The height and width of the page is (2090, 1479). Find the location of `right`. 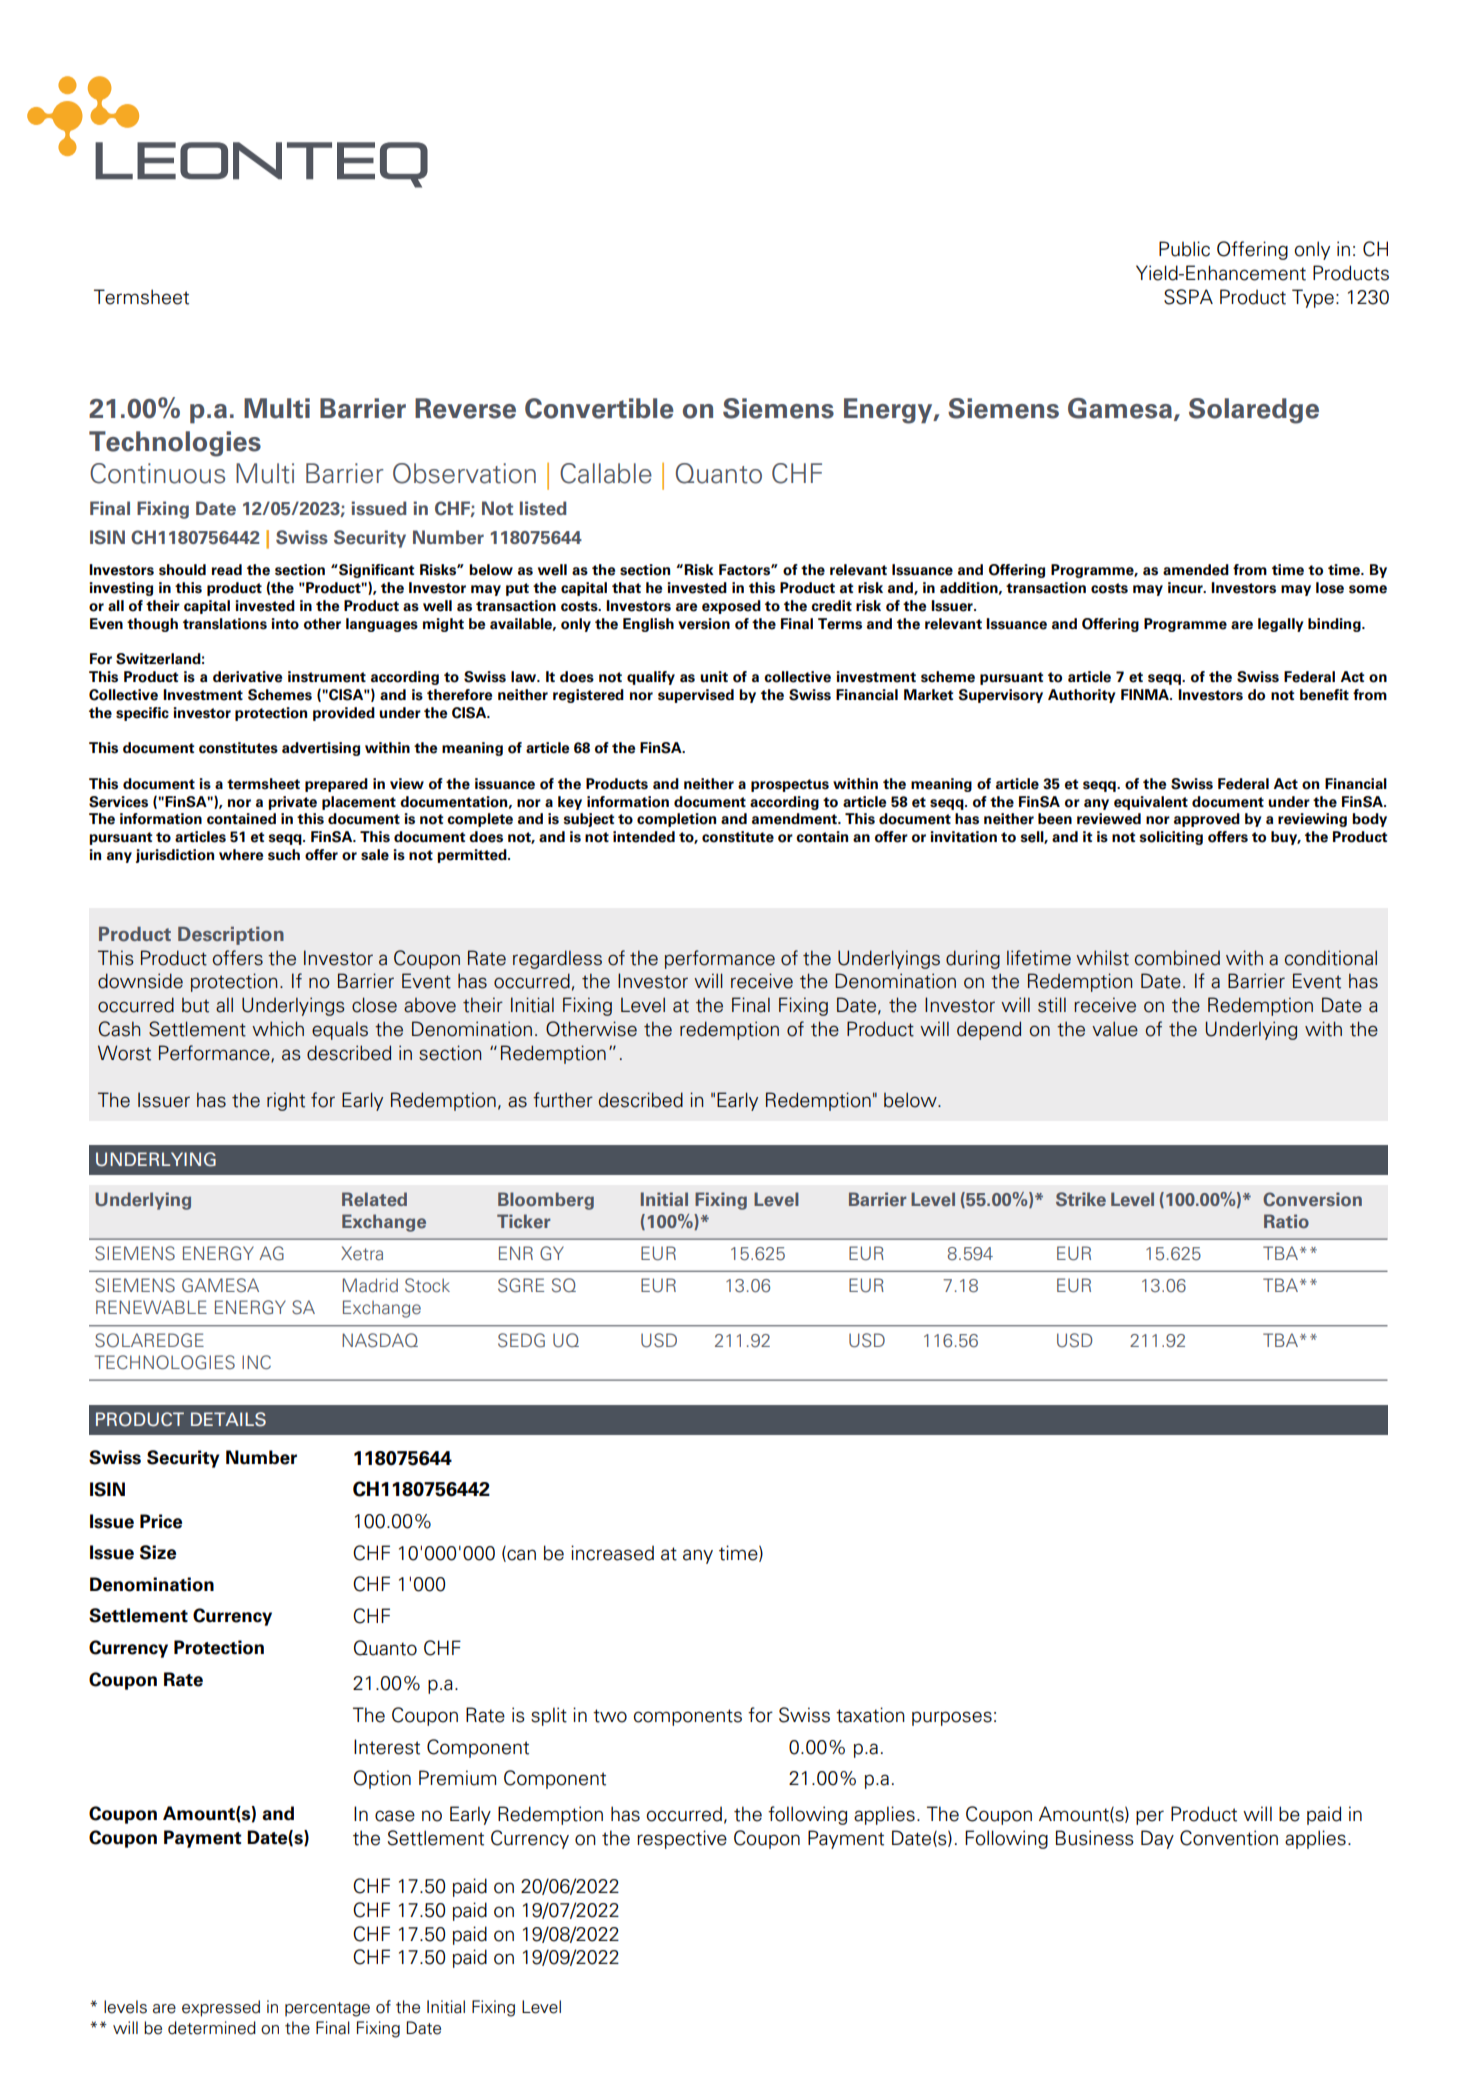

right is located at coordinates (286, 1101).
